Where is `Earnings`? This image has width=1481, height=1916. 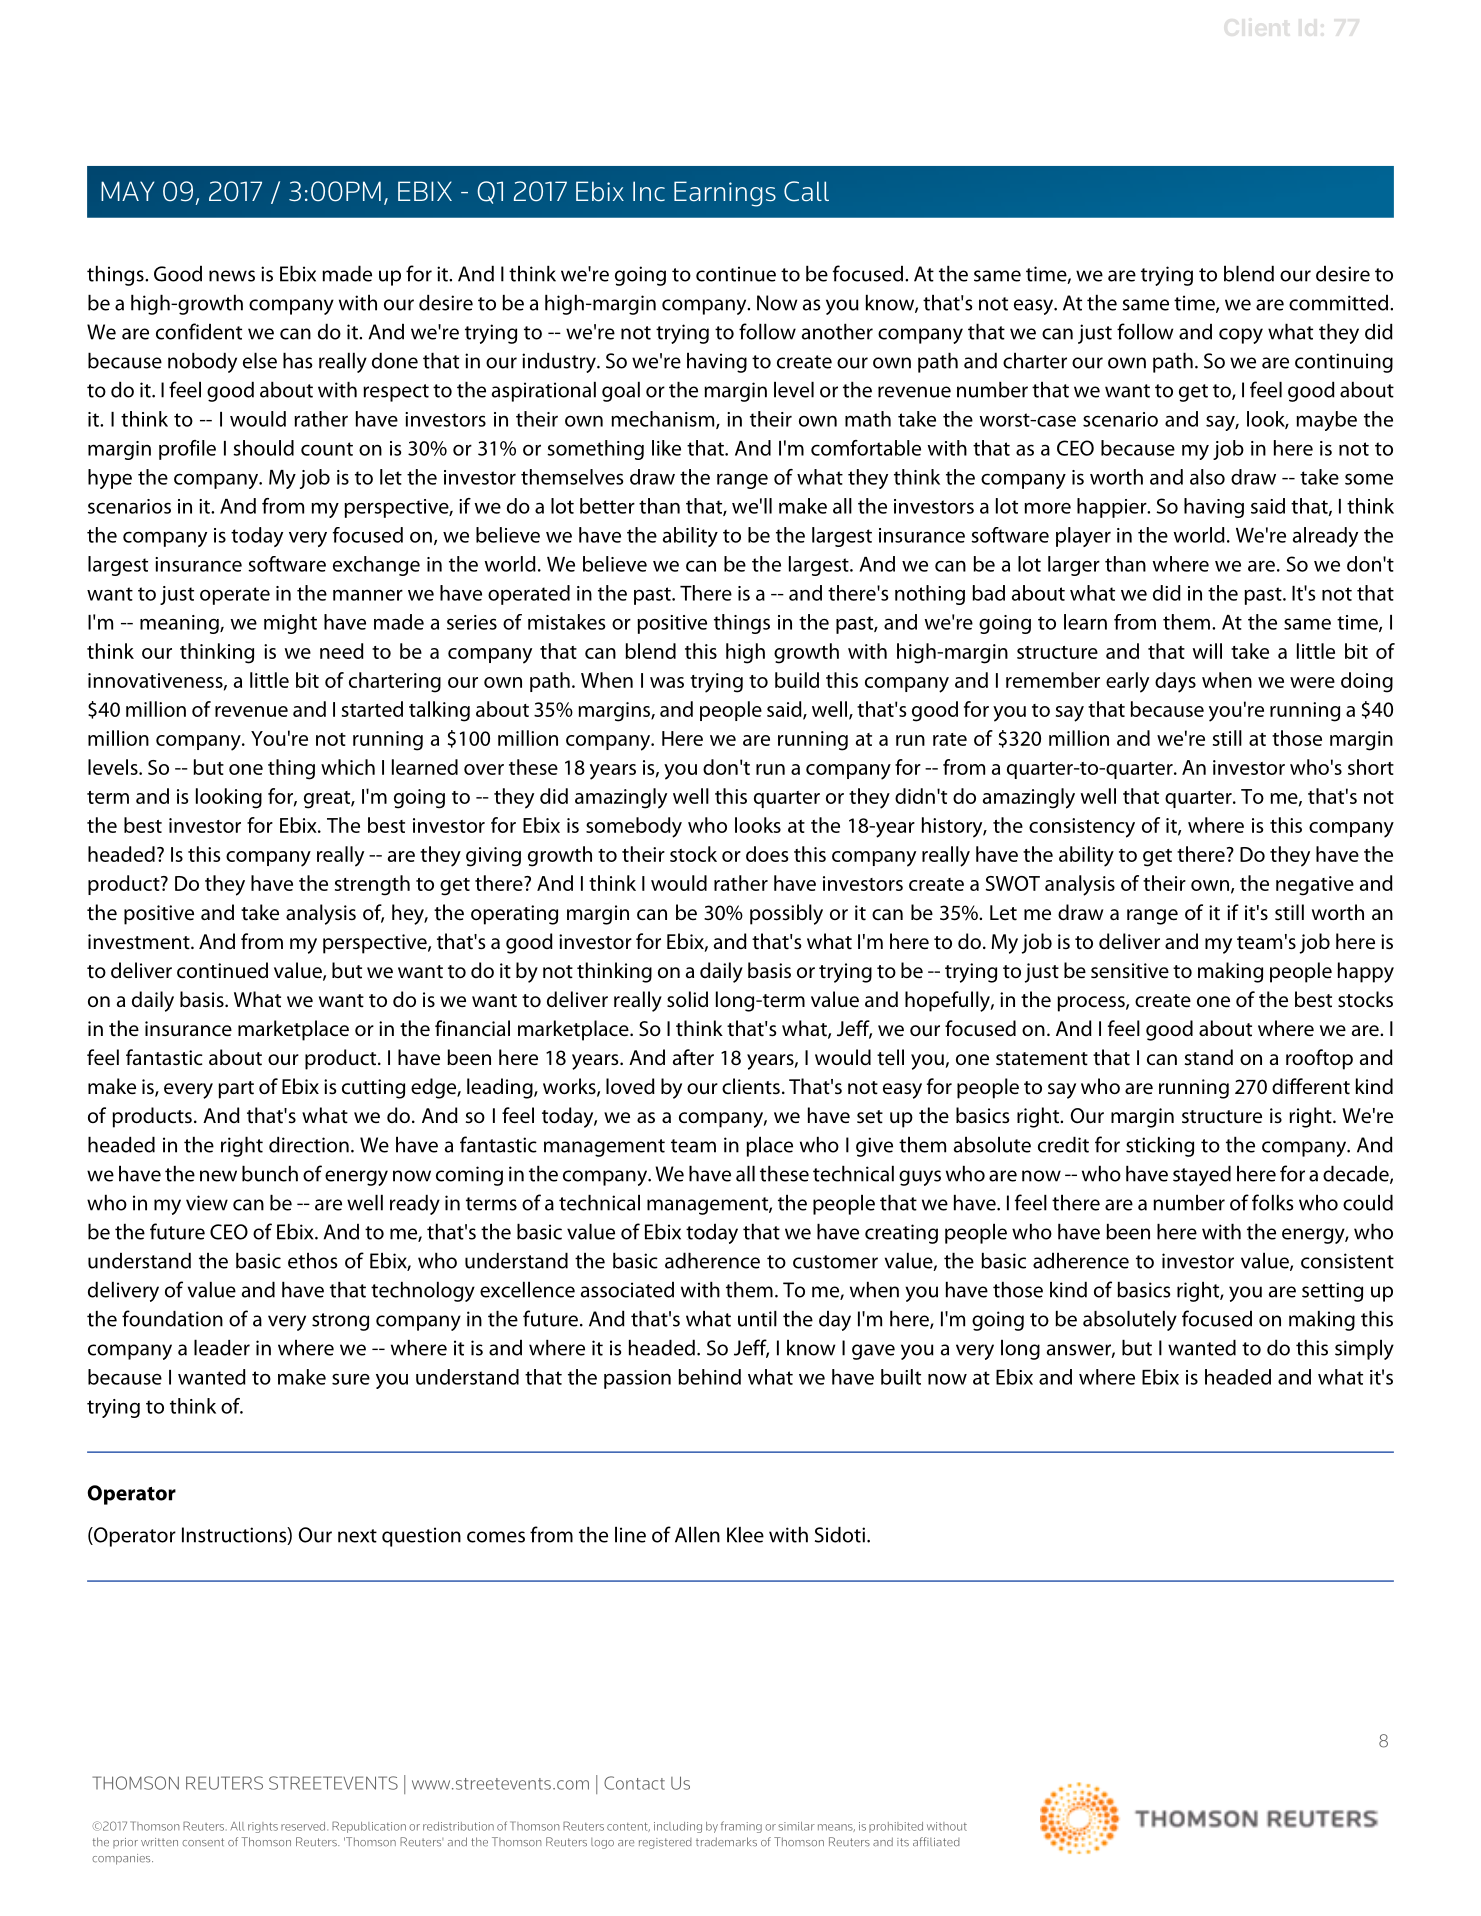 Earnings is located at coordinates (725, 194).
